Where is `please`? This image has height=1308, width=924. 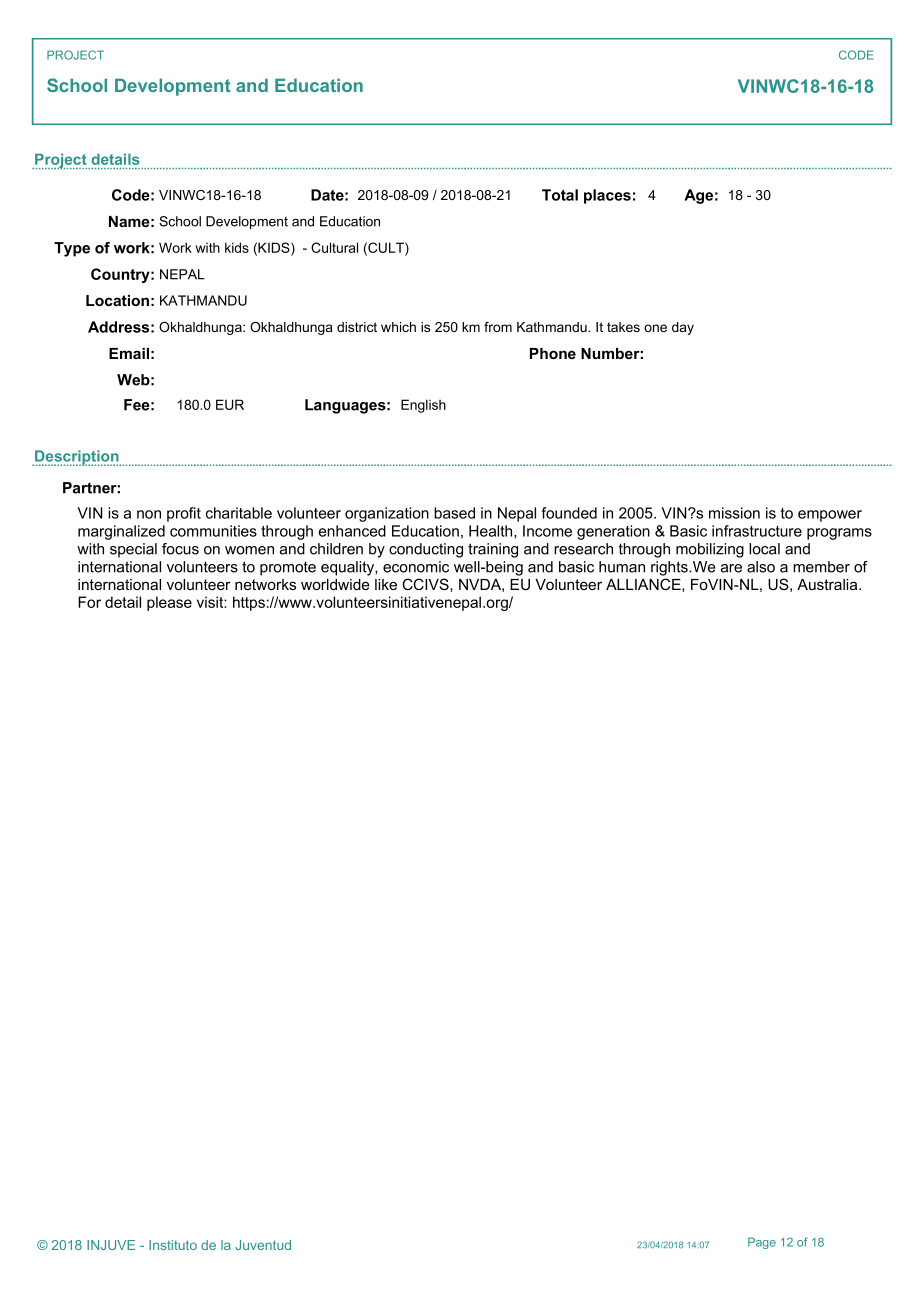 please is located at coordinates (169, 603).
